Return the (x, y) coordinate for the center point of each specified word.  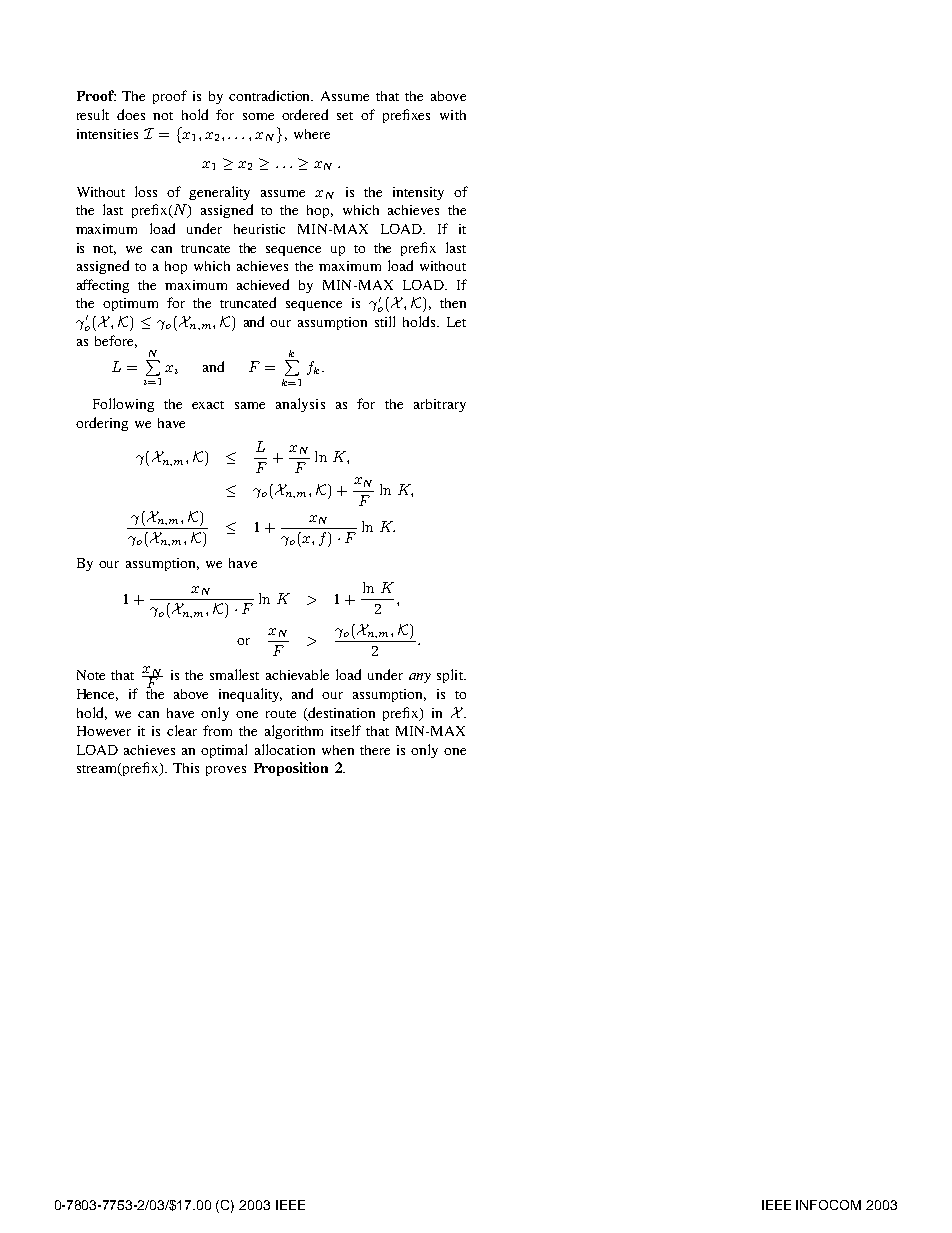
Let (456, 322)
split (451, 676)
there (375, 750)
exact (208, 405)
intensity (418, 193)
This (186, 768)
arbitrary (440, 405)
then (453, 303)
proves (226, 771)
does (131, 114)
